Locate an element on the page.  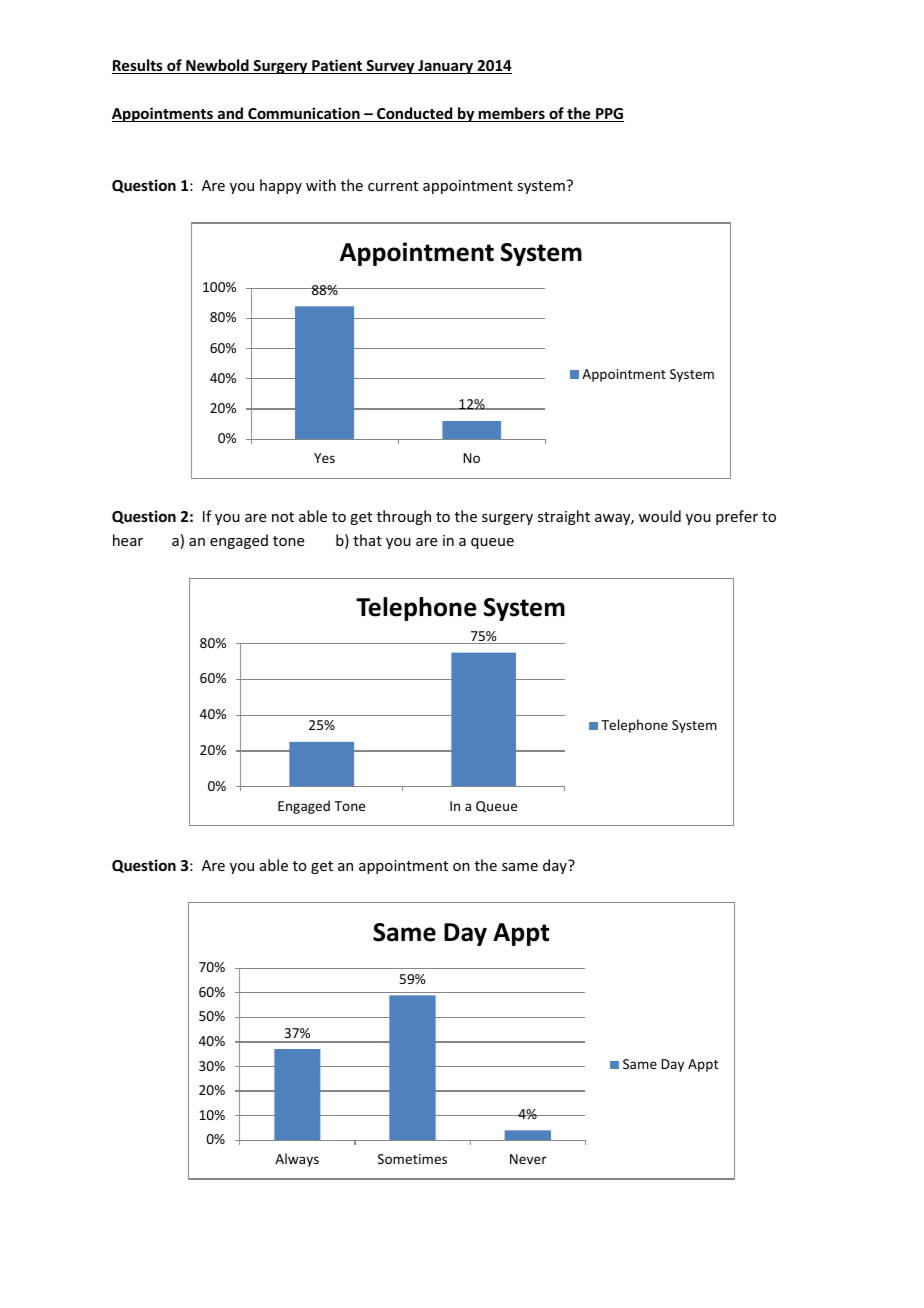
would is located at coordinates (660, 516).
